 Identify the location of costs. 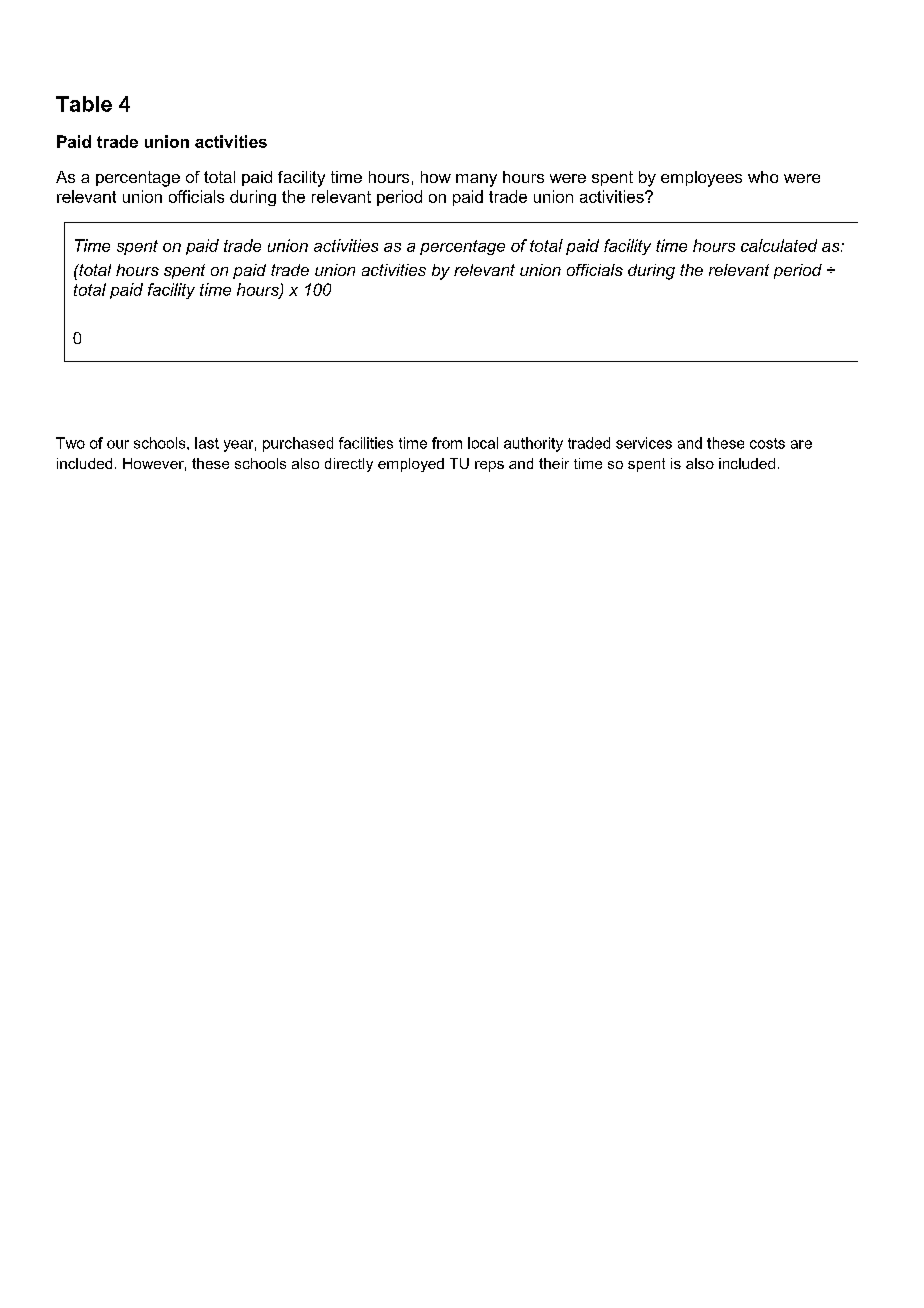
(767, 443).
